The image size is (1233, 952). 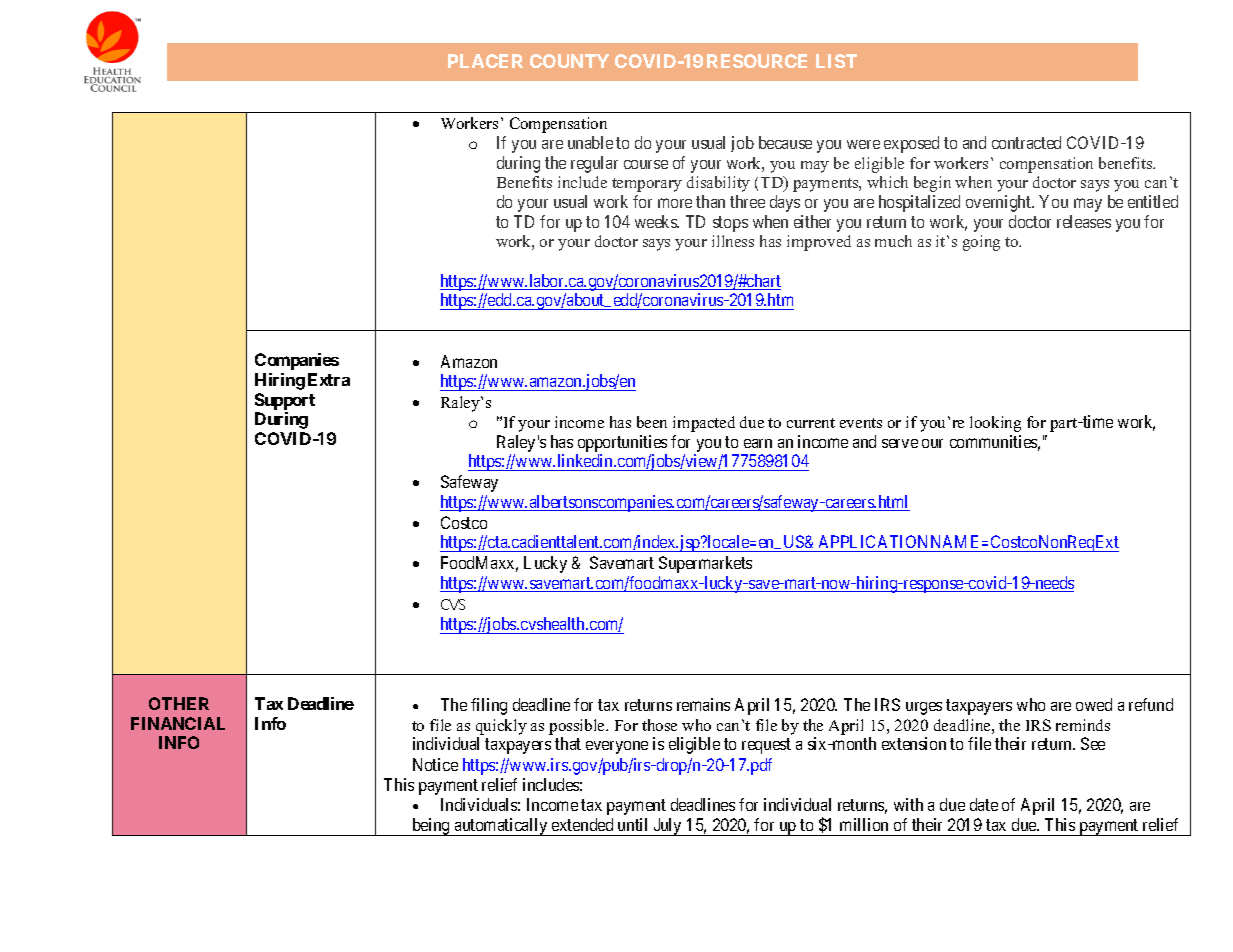 I want to click on July, so click(x=667, y=827).
